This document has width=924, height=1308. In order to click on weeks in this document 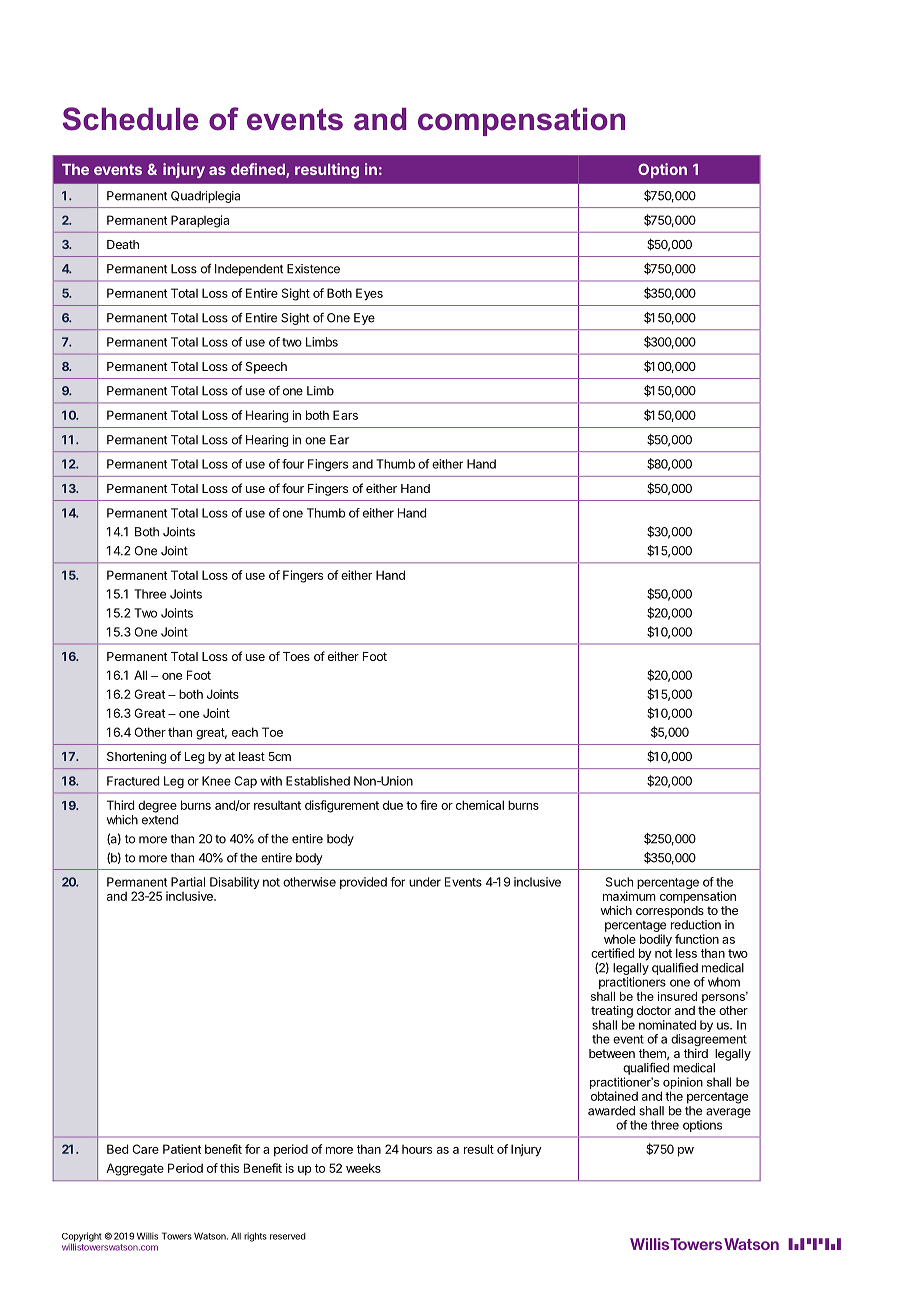, I will do `click(363, 1168)`.
